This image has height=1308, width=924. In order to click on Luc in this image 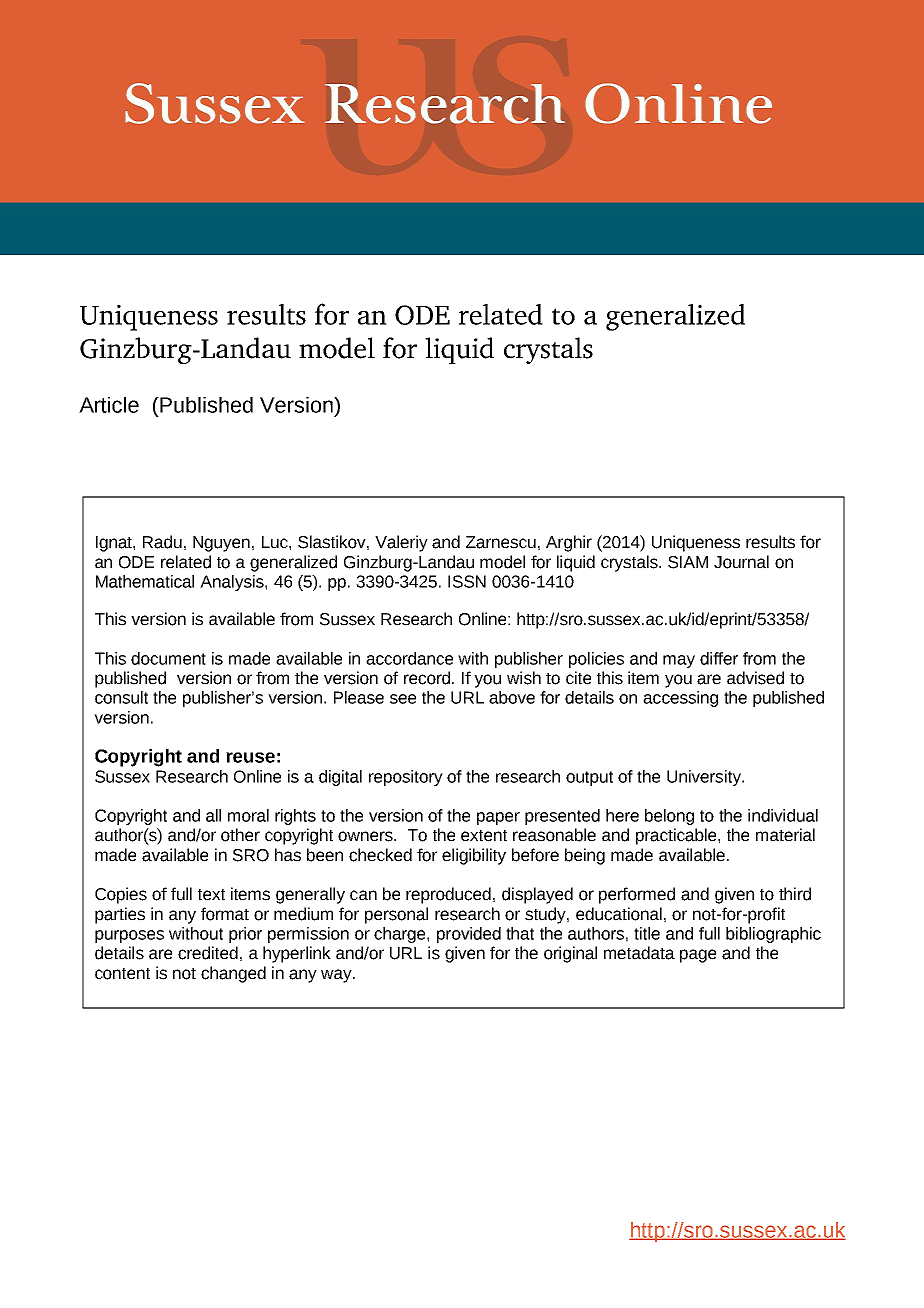, I will do `click(276, 542)`.
